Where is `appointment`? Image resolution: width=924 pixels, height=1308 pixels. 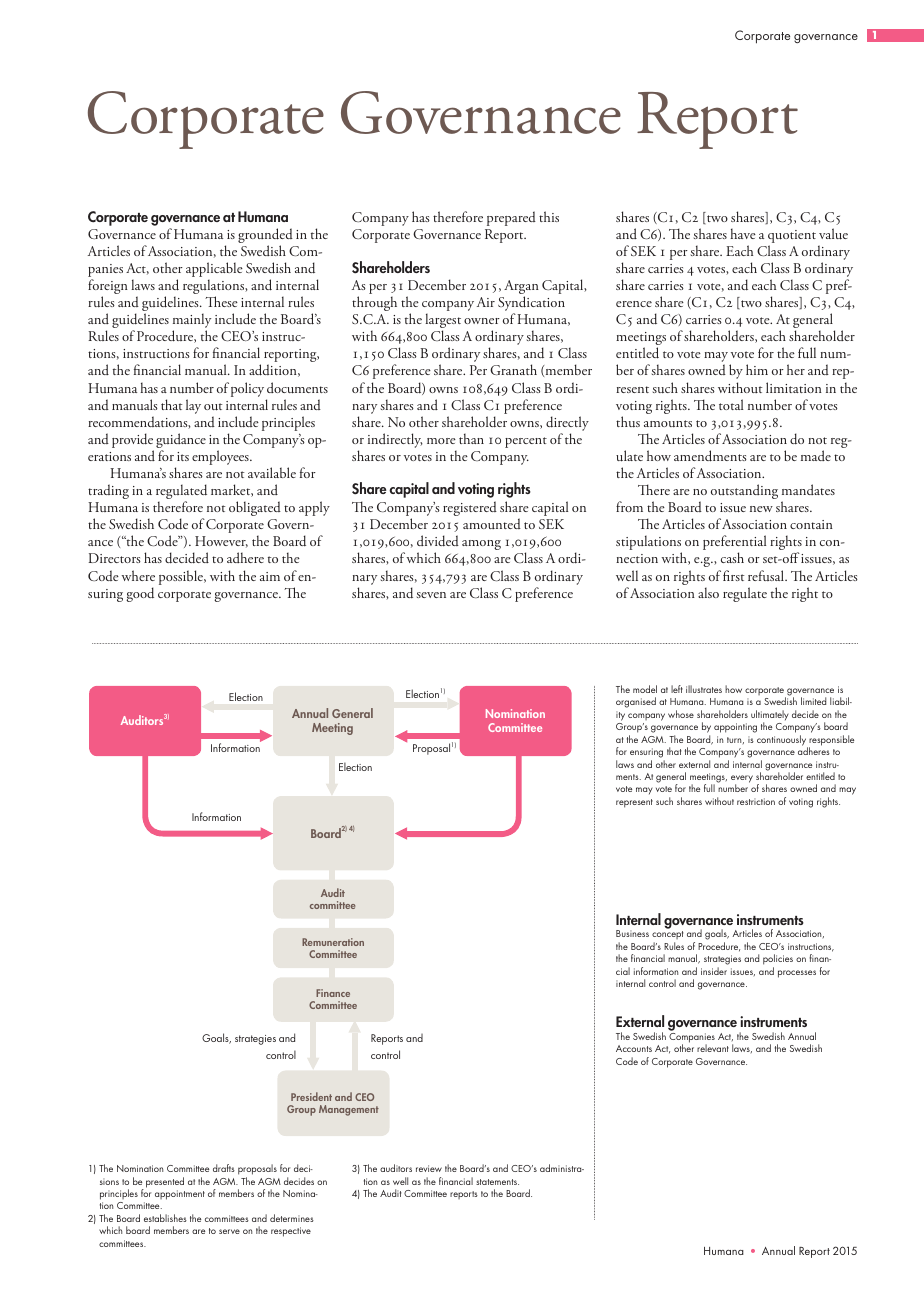 appointment is located at coordinates (180, 1195).
